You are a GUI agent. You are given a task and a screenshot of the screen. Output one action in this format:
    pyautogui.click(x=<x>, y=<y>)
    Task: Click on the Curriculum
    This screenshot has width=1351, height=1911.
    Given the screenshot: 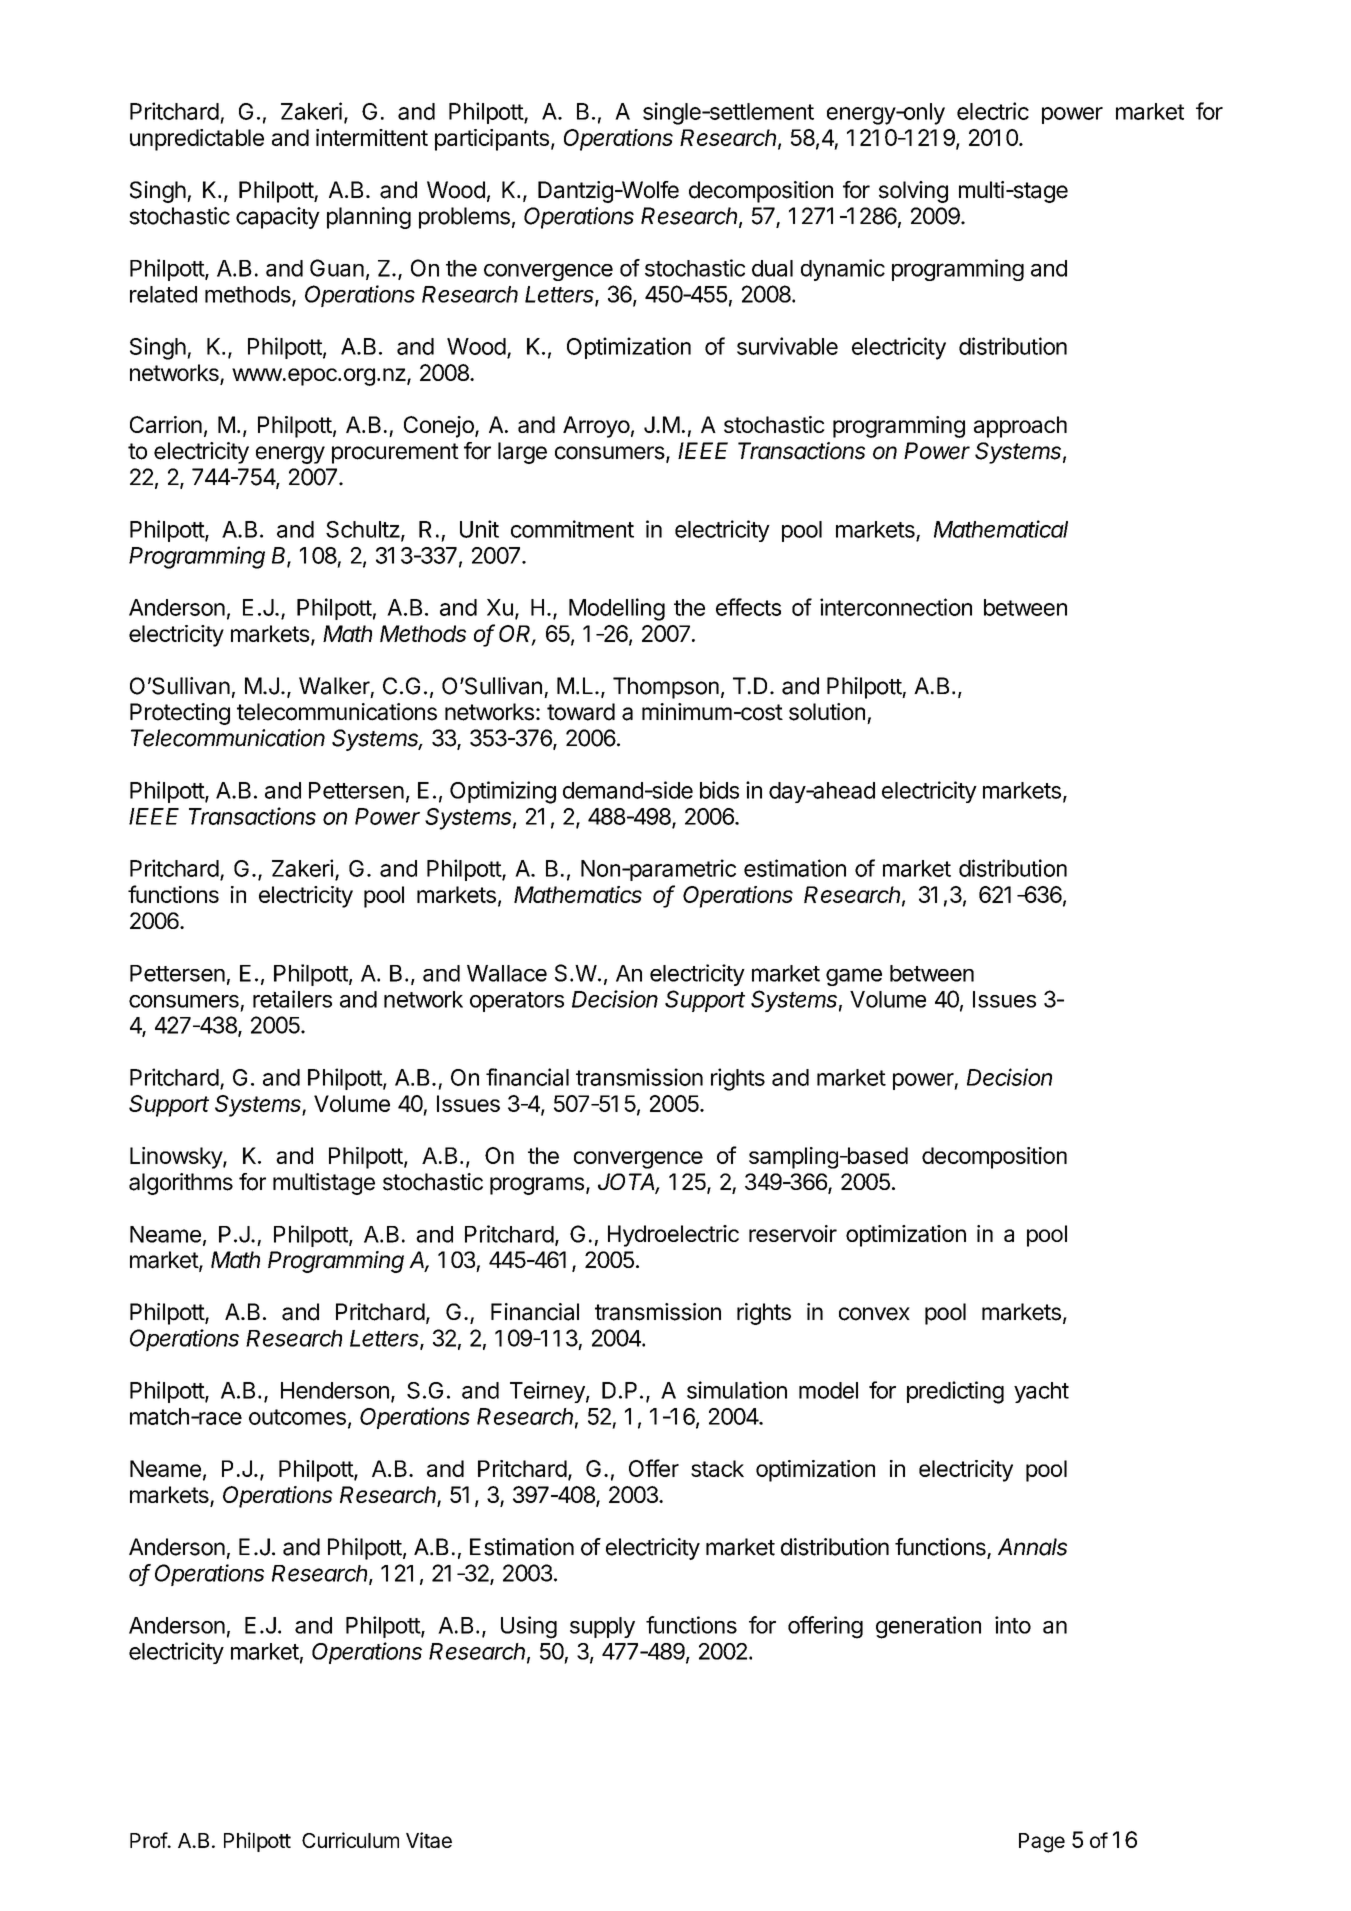 What is the action you would take?
    pyautogui.click(x=350, y=1840)
